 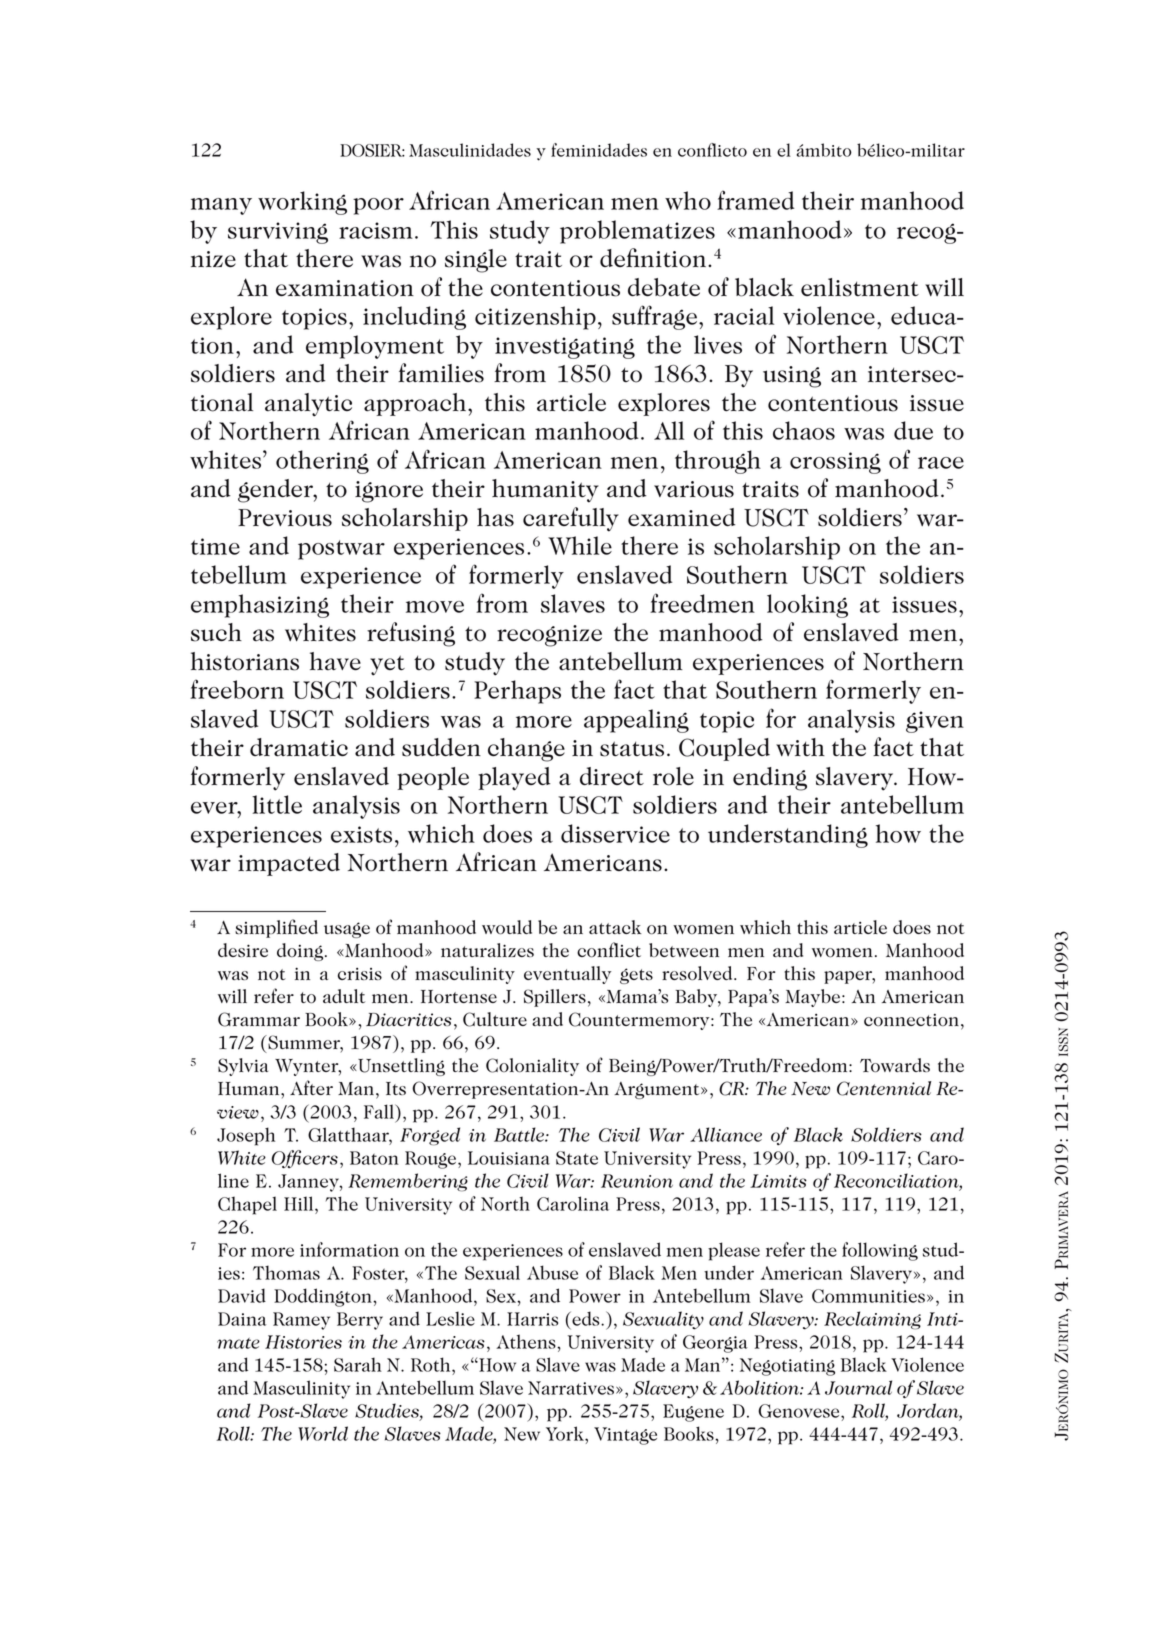 What do you see at coordinates (278, 233) in the screenshot?
I see `surviving` at bounding box center [278, 233].
